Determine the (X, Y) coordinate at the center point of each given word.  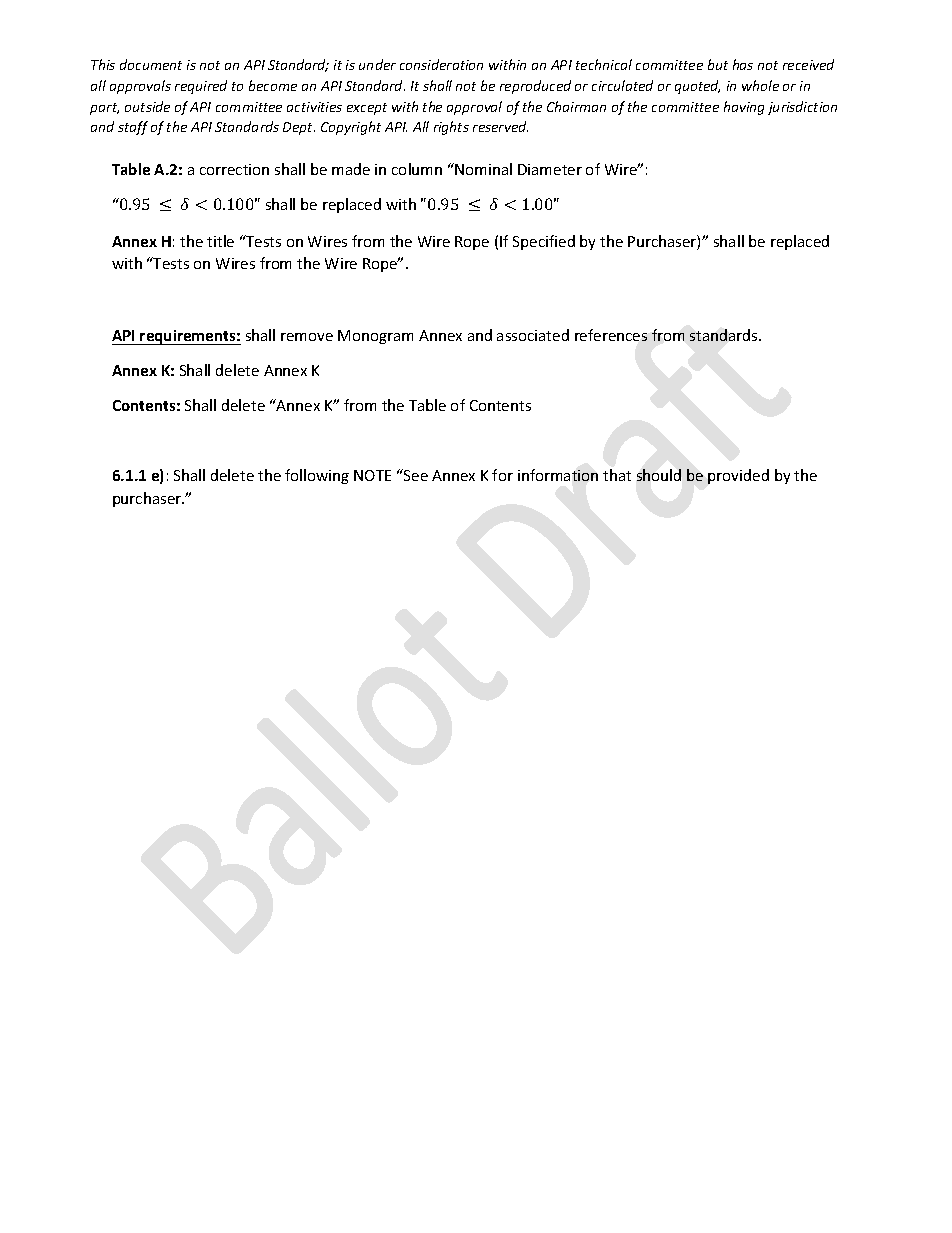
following (317, 476)
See (415, 475)
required (201, 87)
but (718, 64)
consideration (441, 64)
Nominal (483, 169)
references (611, 335)
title (220, 241)
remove (307, 337)
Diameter (550, 169)
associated (533, 335)
